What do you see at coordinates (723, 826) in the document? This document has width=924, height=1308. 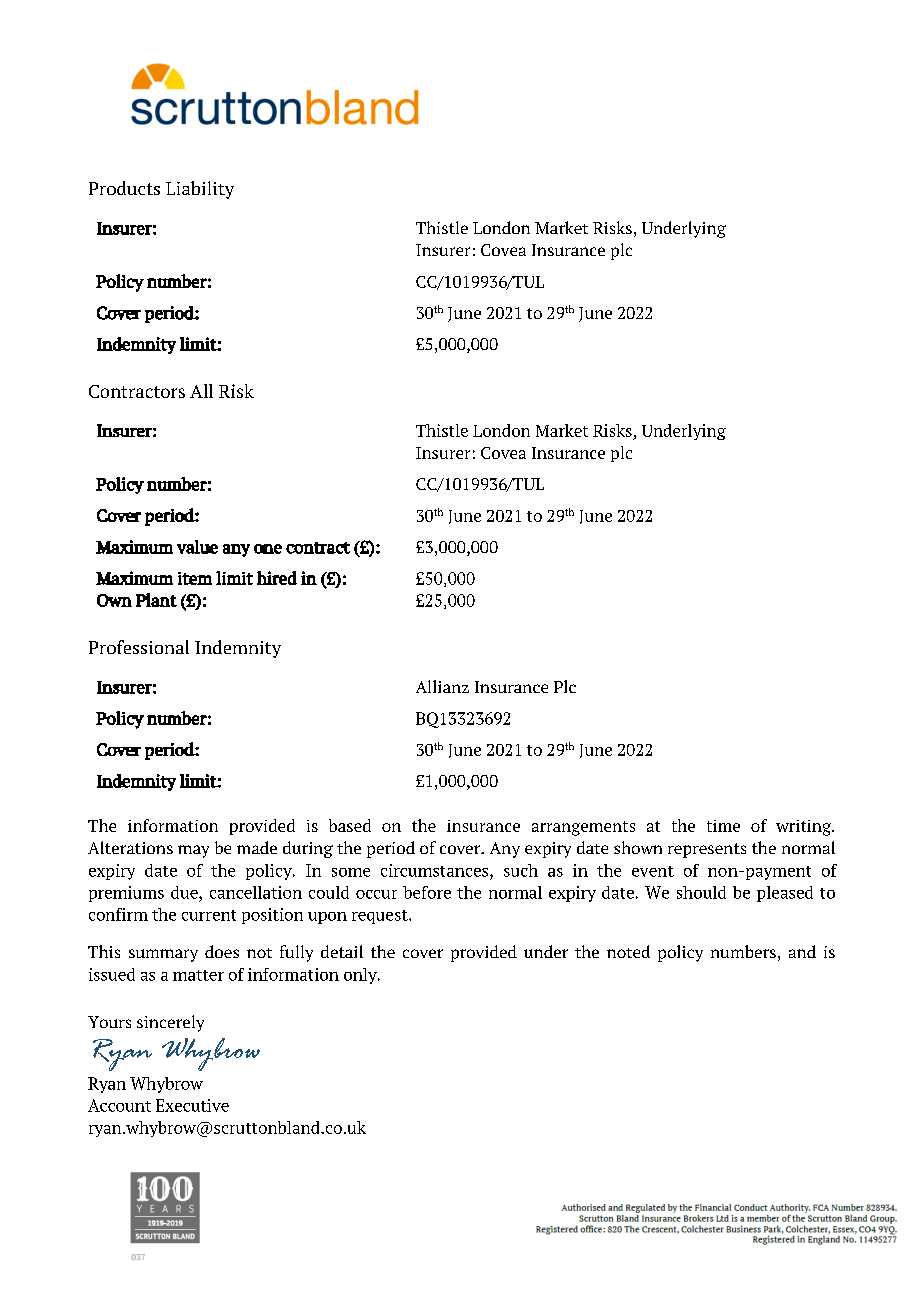 I see `time` at bounding box center [723, 826].
